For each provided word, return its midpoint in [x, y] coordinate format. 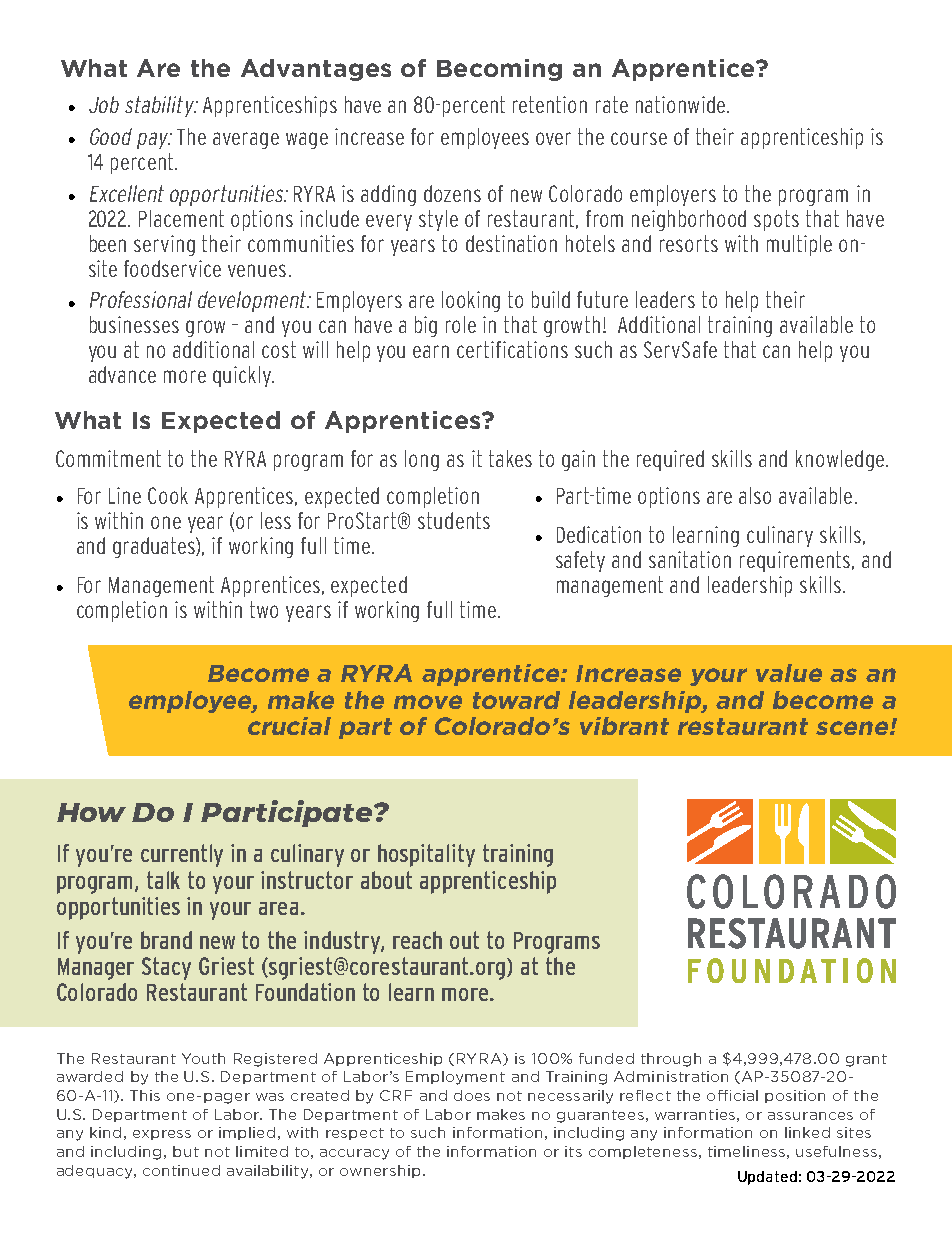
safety [580, 561]
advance [122, 374]
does [472, 1095]
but [186, 1151]
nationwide [680, 104]
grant [866, 1060]
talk [163, 880]
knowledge [841, 460]
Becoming [499, 70]
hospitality [426, 855]
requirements [796, 561]
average [246, 140]
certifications [512, 349]
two [264, 609]
